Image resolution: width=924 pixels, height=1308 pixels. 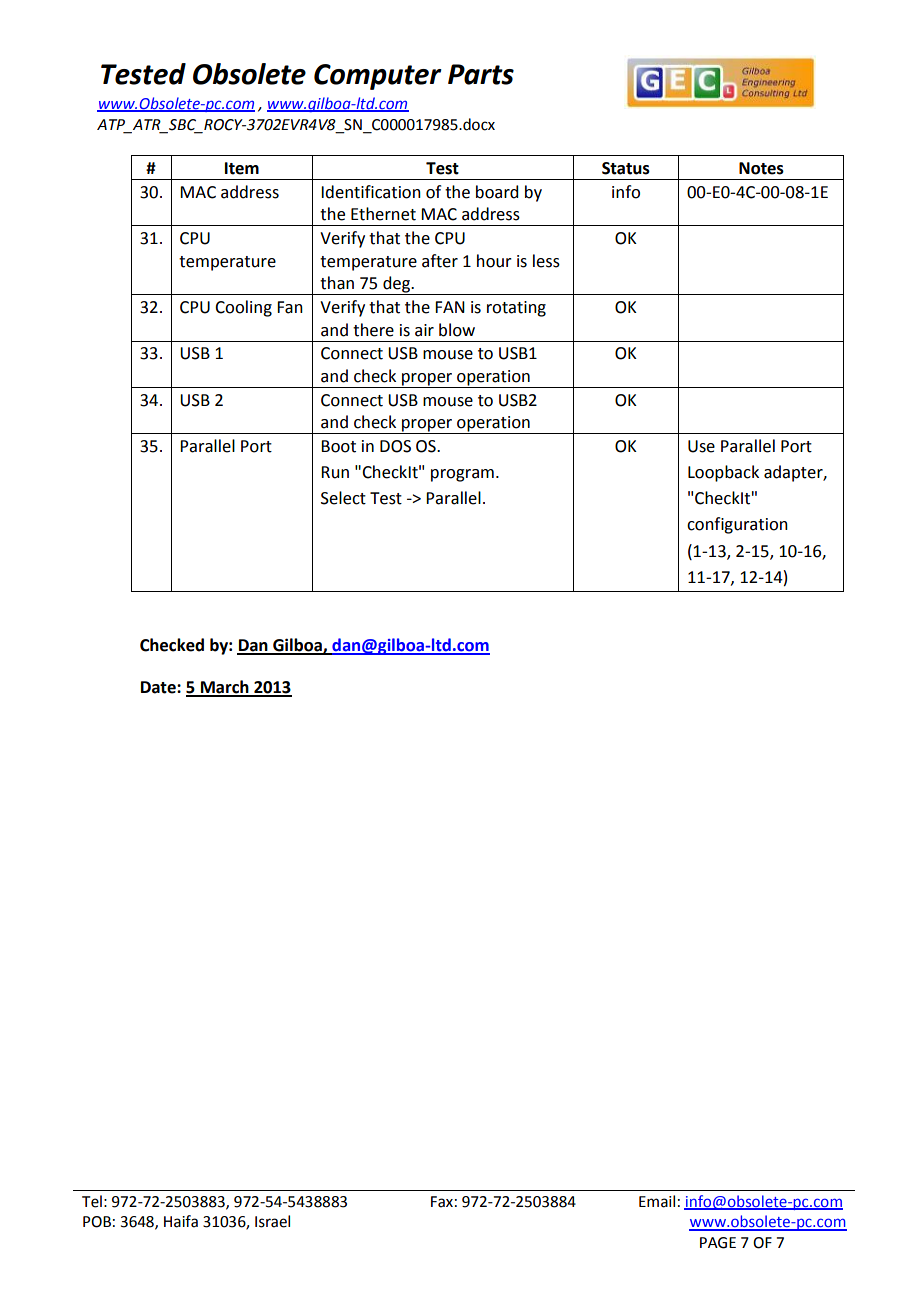 I want to click on Computer, so click(x=378, y=77).
